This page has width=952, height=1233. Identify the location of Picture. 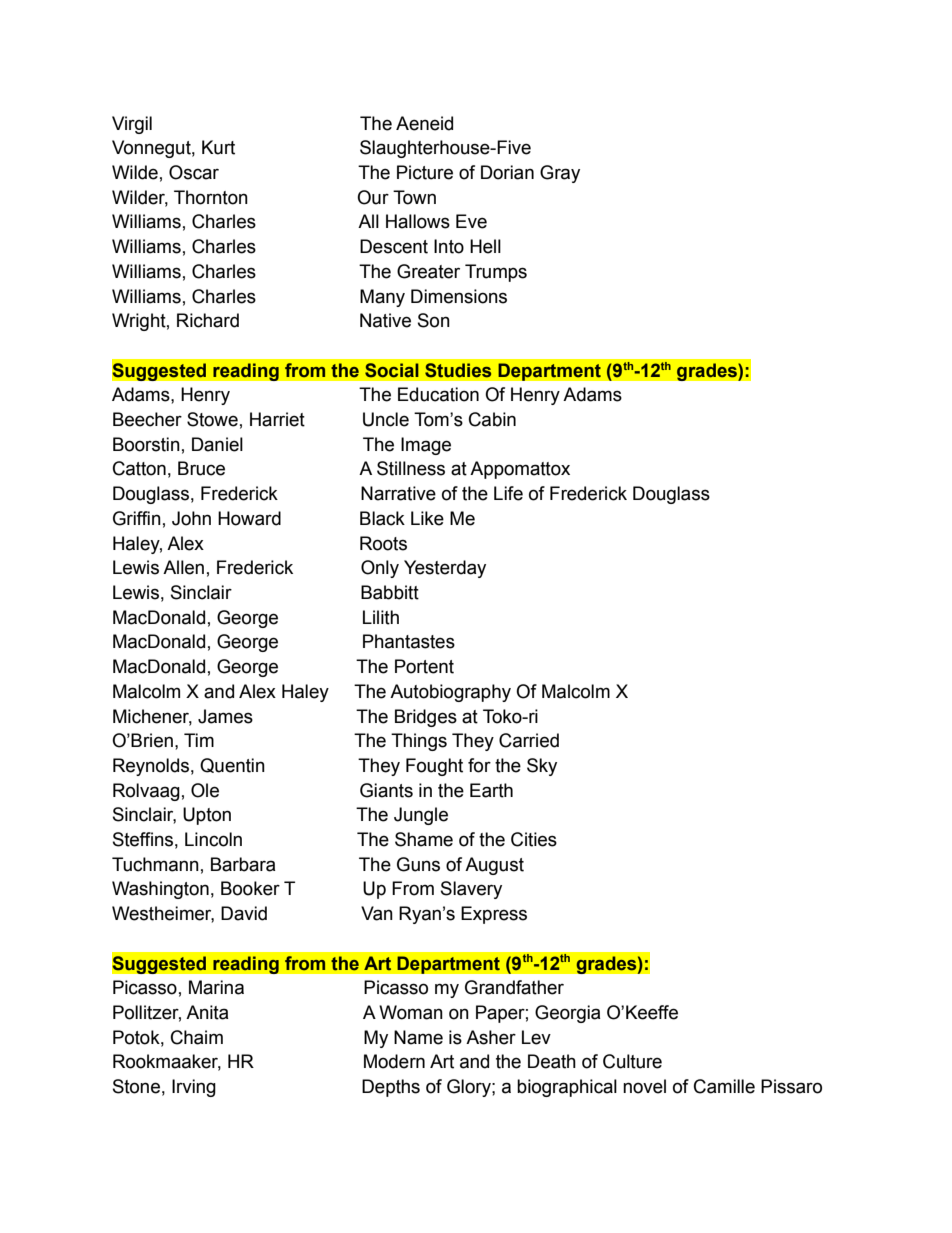
(425, 172).
